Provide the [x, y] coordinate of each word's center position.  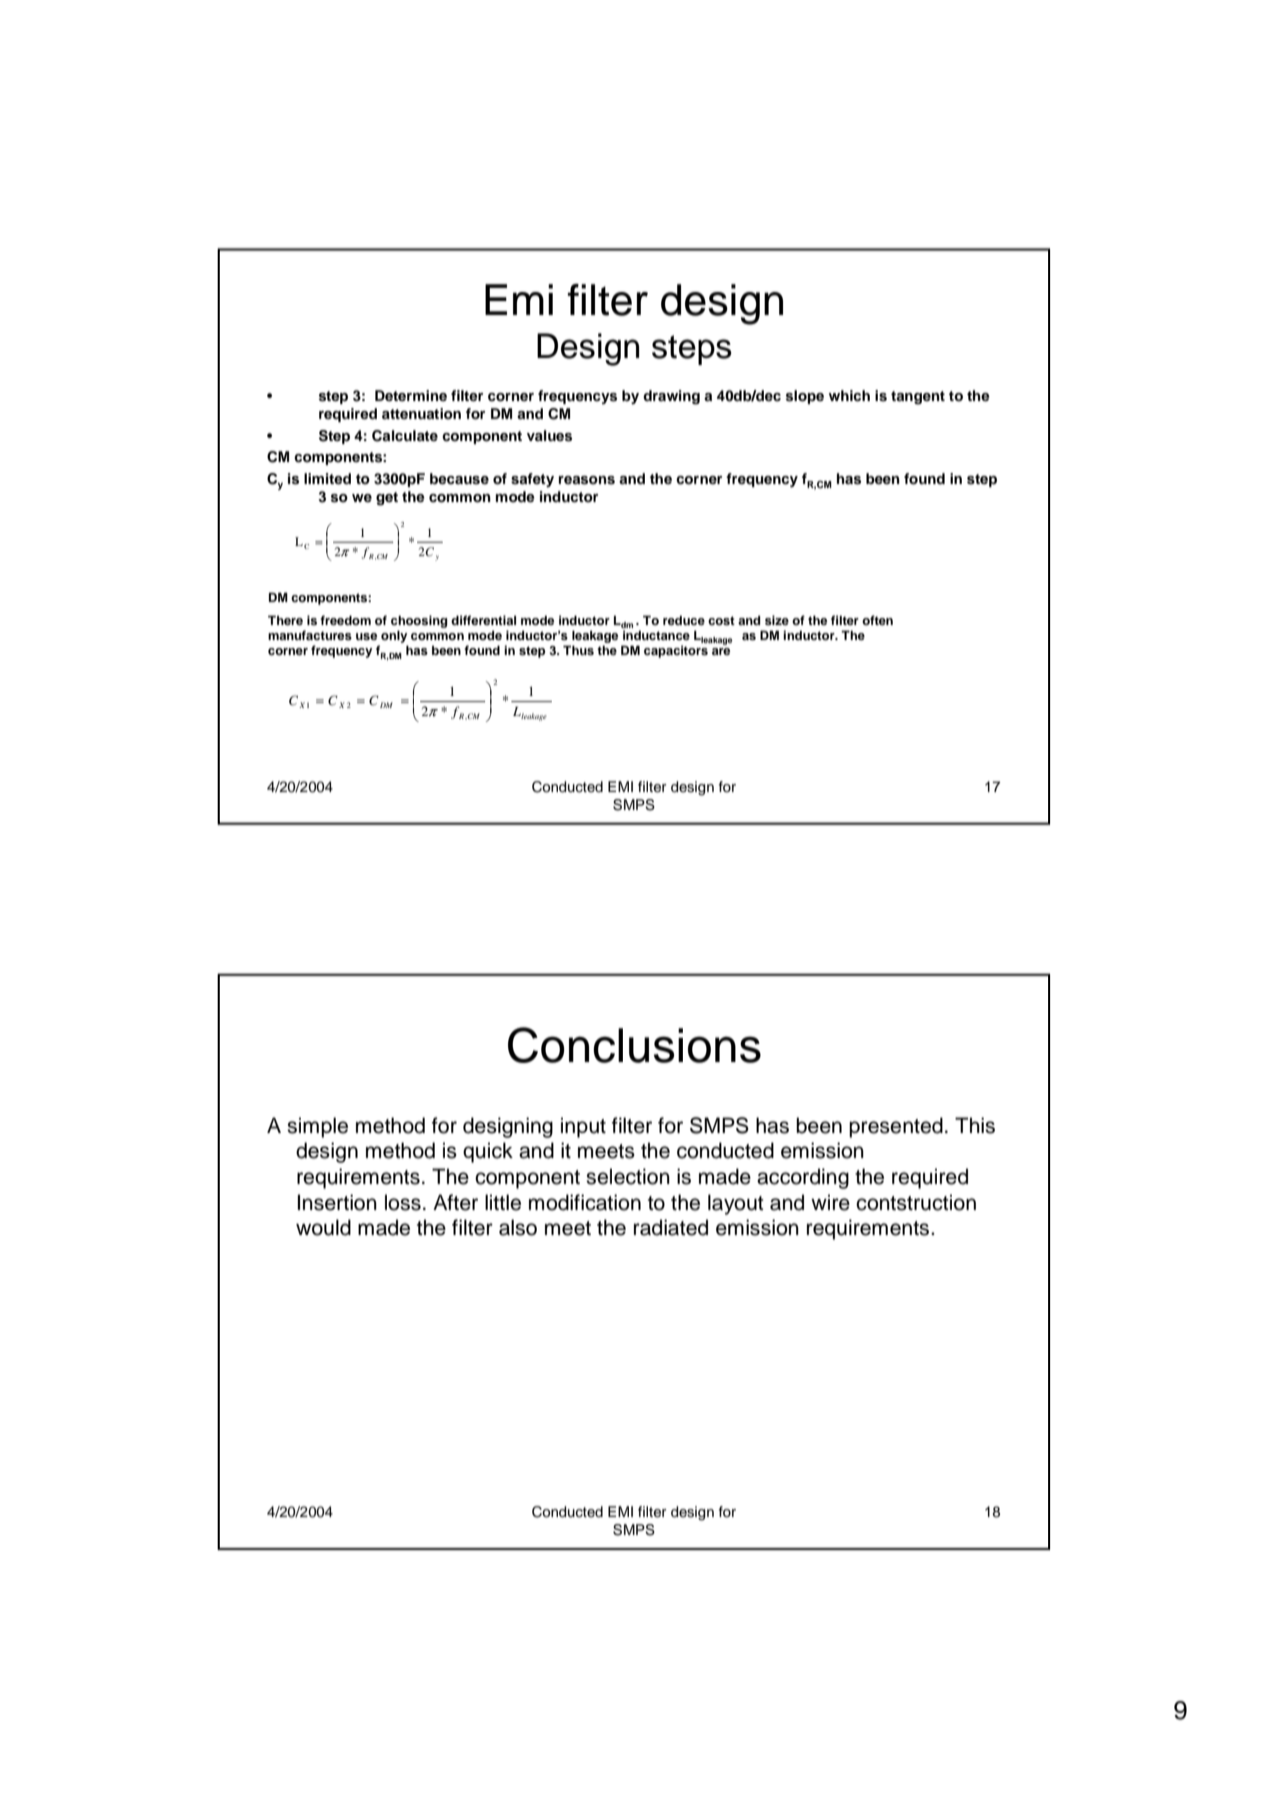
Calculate [405, 436]
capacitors [676, 651]
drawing [671, 397]
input [583, 1127]
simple [317, 1127]
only [394, 636]
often [877, 620]
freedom [345, 620]
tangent [918, 398]
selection [628, 1176]
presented [896, 1127]
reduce [684, 620]
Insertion [337, 1202]
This [975, 1125]
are [721, 651]
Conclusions [634, 1045]
